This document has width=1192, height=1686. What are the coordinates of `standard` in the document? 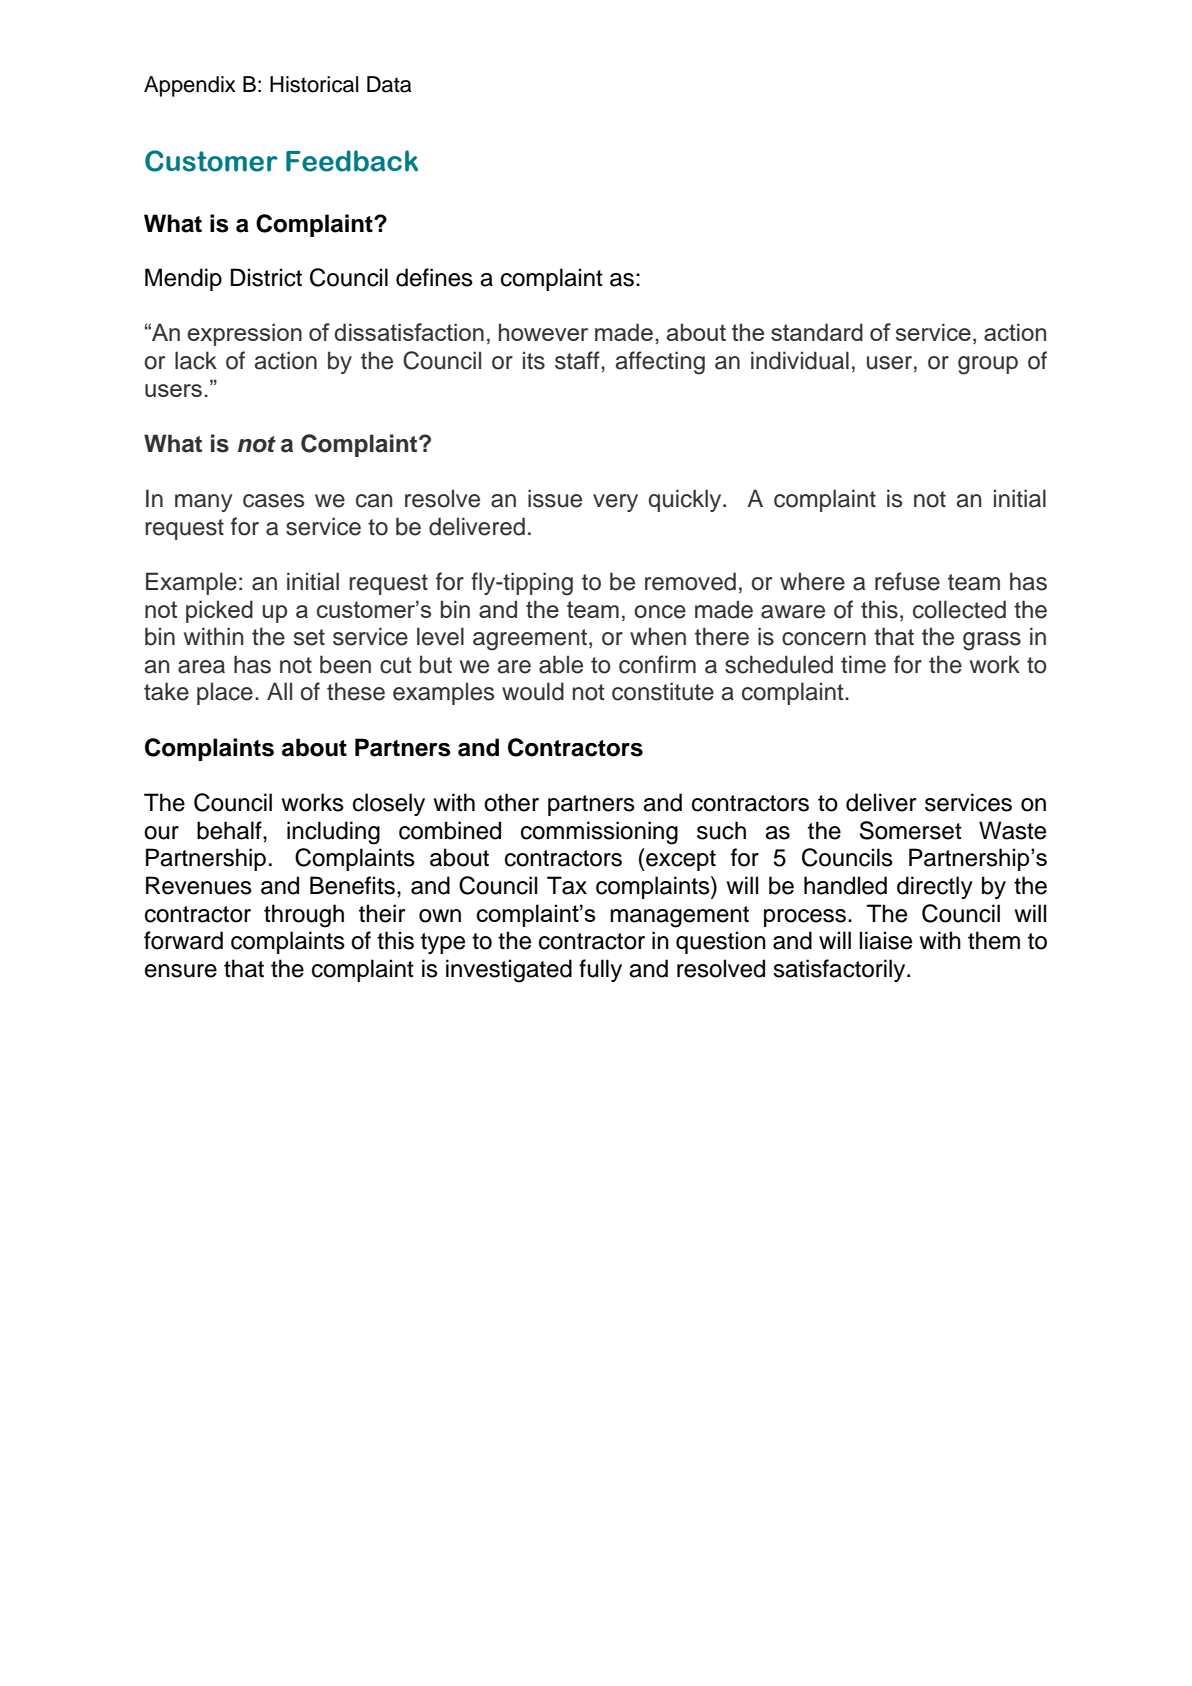 It's located at (817, 332).
